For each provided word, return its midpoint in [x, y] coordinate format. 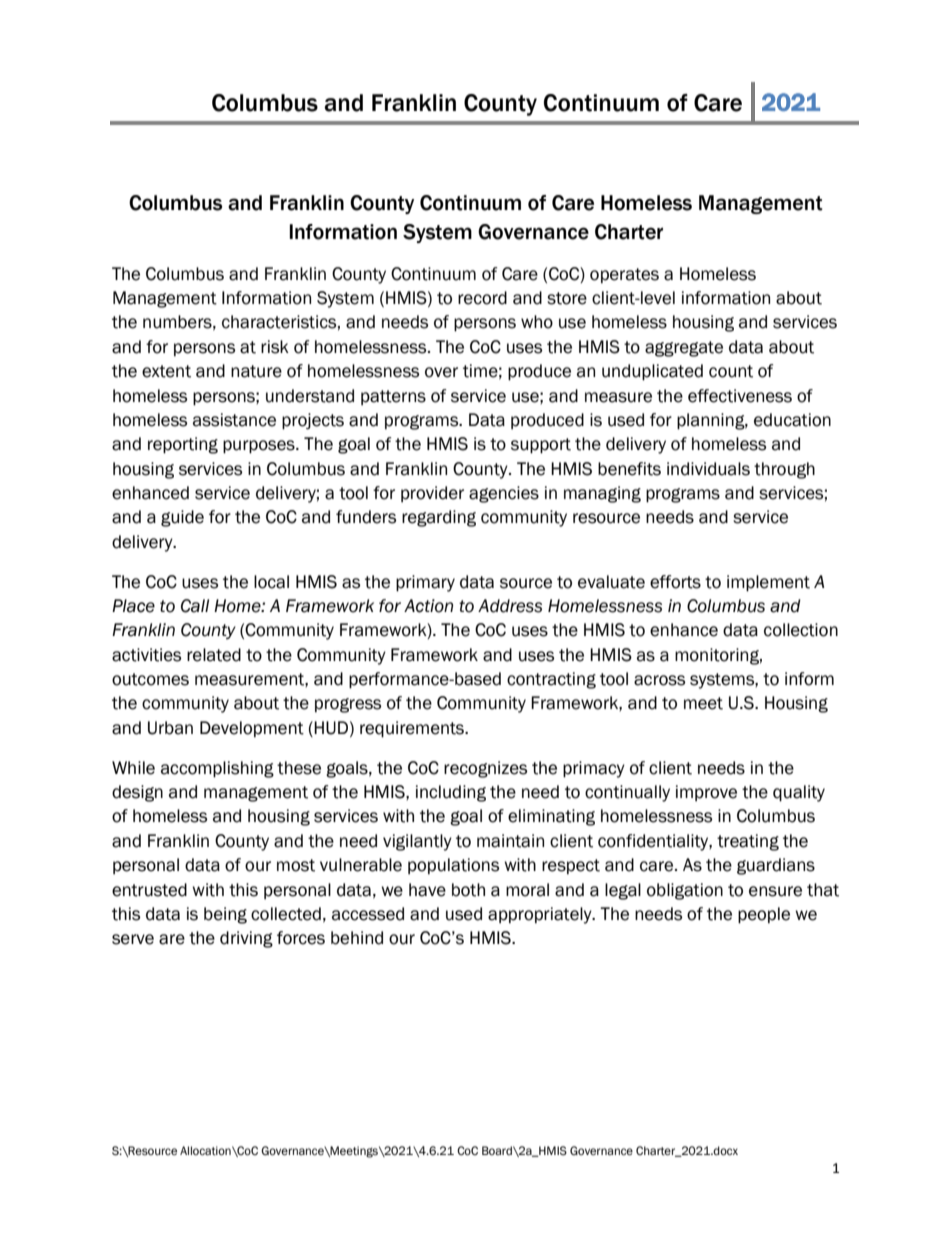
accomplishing [217, 769]
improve [706, 793]
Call [195, 606]
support [541, 446]
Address [510, 606]
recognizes [485, 769]
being [225, 915]
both [468, 890]
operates [624, 275]
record [482, 298]
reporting [183, 445]
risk [275, 347]
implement [768, 583]
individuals [708, 469]
